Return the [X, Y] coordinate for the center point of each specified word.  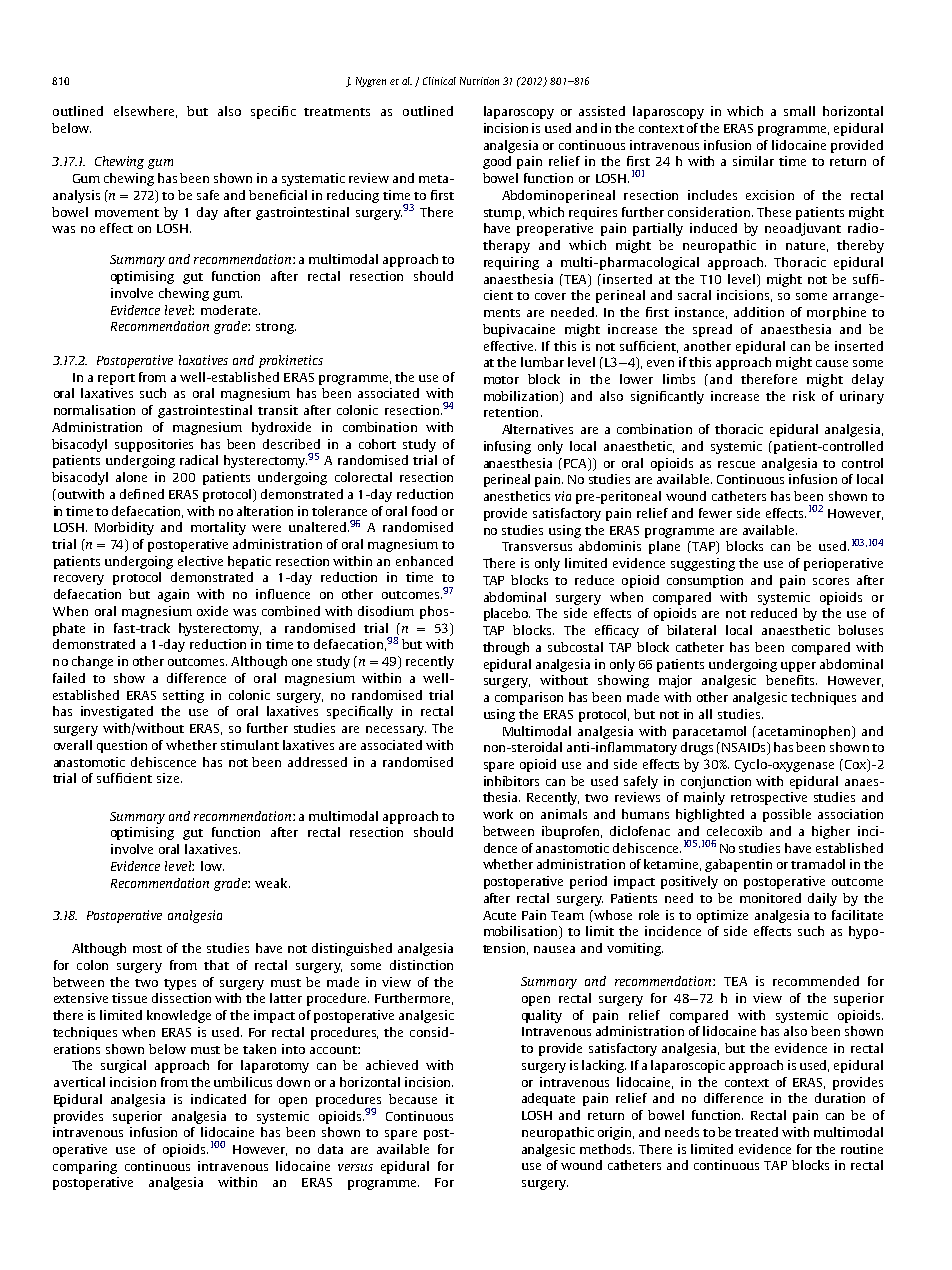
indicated [218, 1099]
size [169, 778]
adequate [548, 1099]
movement [127, 213]
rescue [736, 464]
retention [511, 412]
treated [756, 1132]
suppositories [154, 445]
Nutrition [479, 81]
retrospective [769, 798]
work [498, 814]
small [799, 111]
